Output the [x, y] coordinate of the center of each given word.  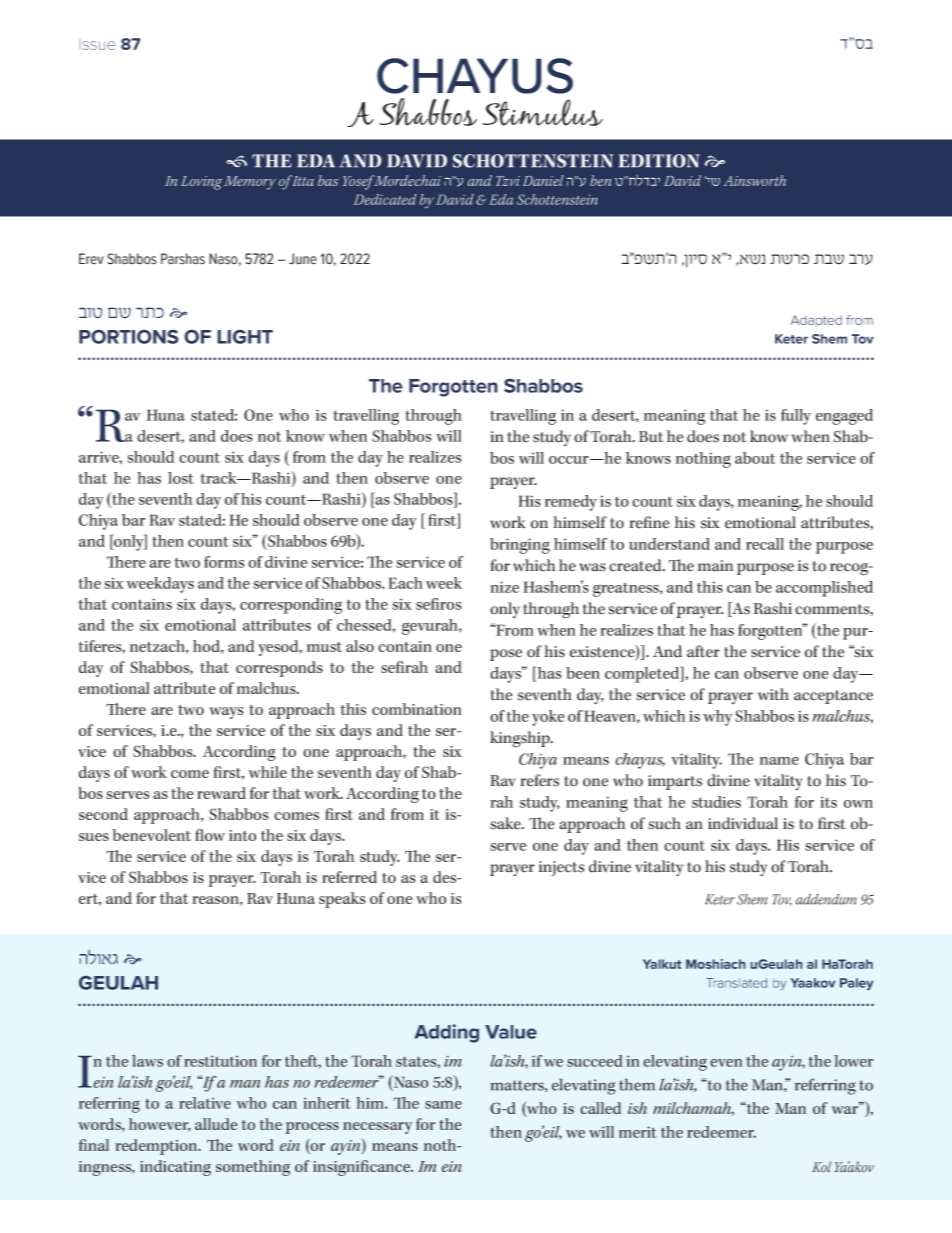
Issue [97, 44]
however [160, 1125]
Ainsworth [755, 180]
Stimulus [543, 112]
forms [224, 562]
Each [405, 583]
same [443, 1105]
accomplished [824, 589]
